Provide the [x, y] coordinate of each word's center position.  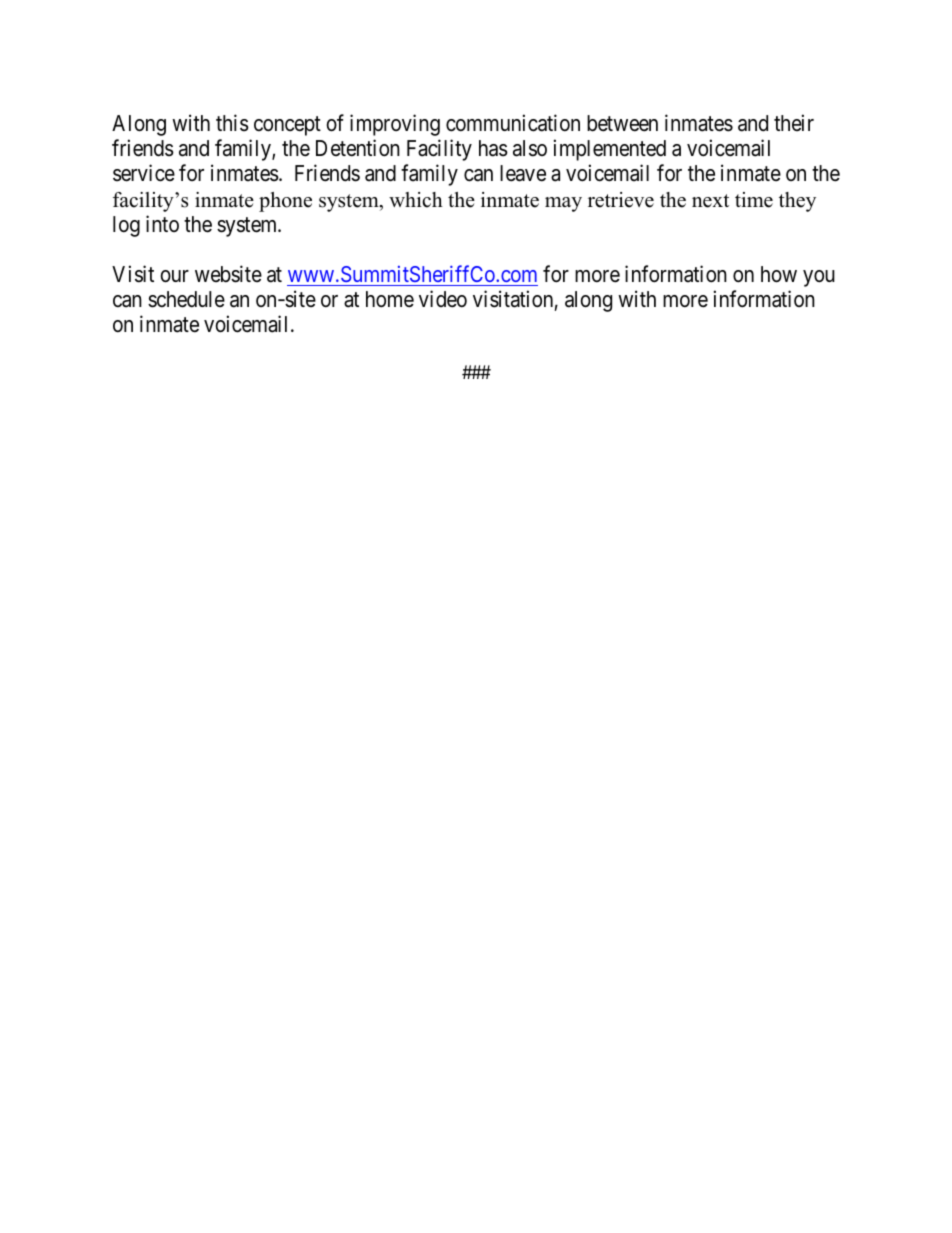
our [174, 276]
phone [285, 202]
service [144, 173]
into [162, 223]
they [797, 202]
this [232, 123]
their [794, 122]
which [416, 200]
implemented [610, 150]
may [563, 204]
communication [513, 123]
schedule [186, 299]
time [754, 200]
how [779, 274]
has [493, 148]
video [443, 299]
